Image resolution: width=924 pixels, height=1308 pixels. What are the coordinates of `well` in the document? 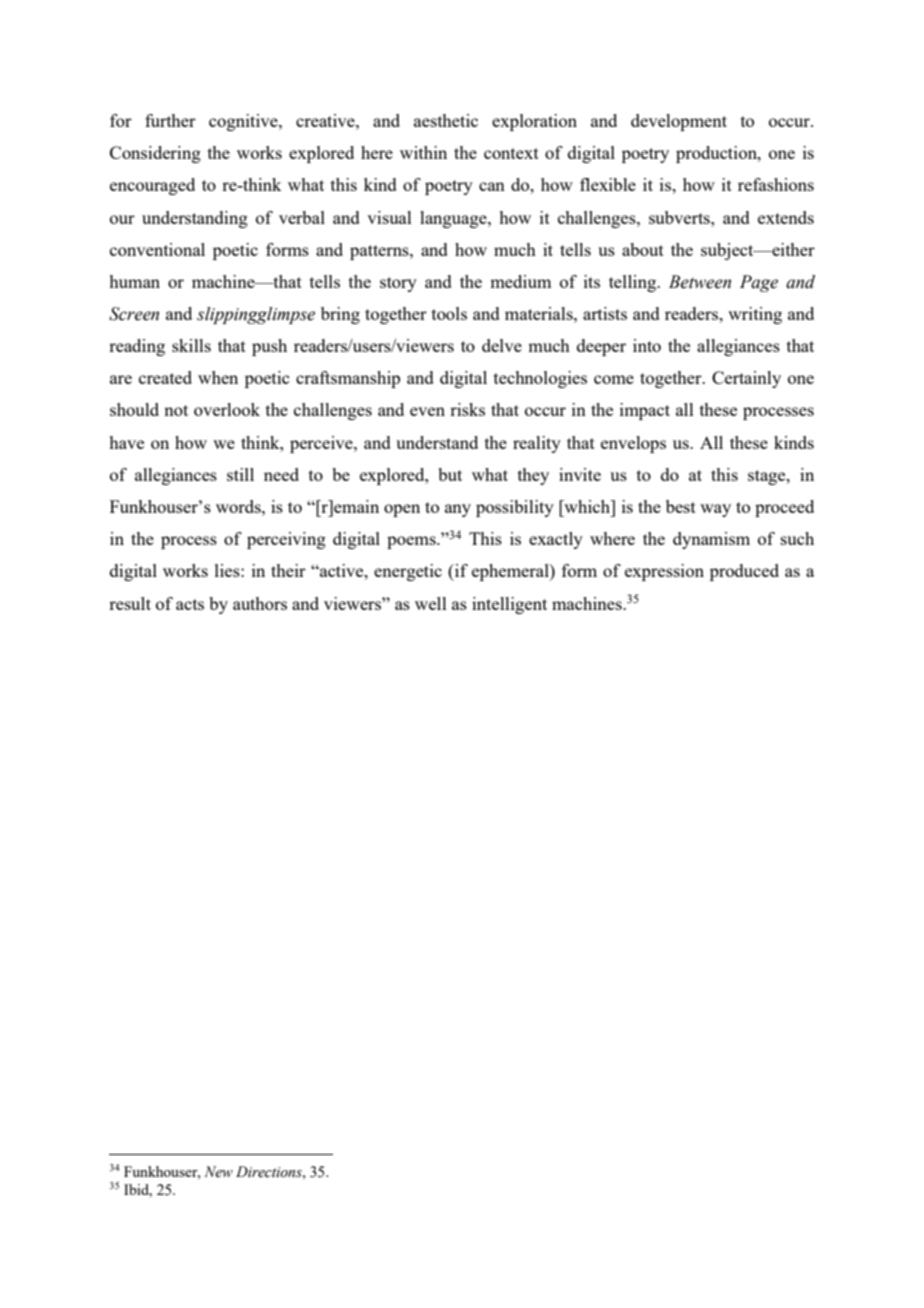 It's located at (431, 603).
